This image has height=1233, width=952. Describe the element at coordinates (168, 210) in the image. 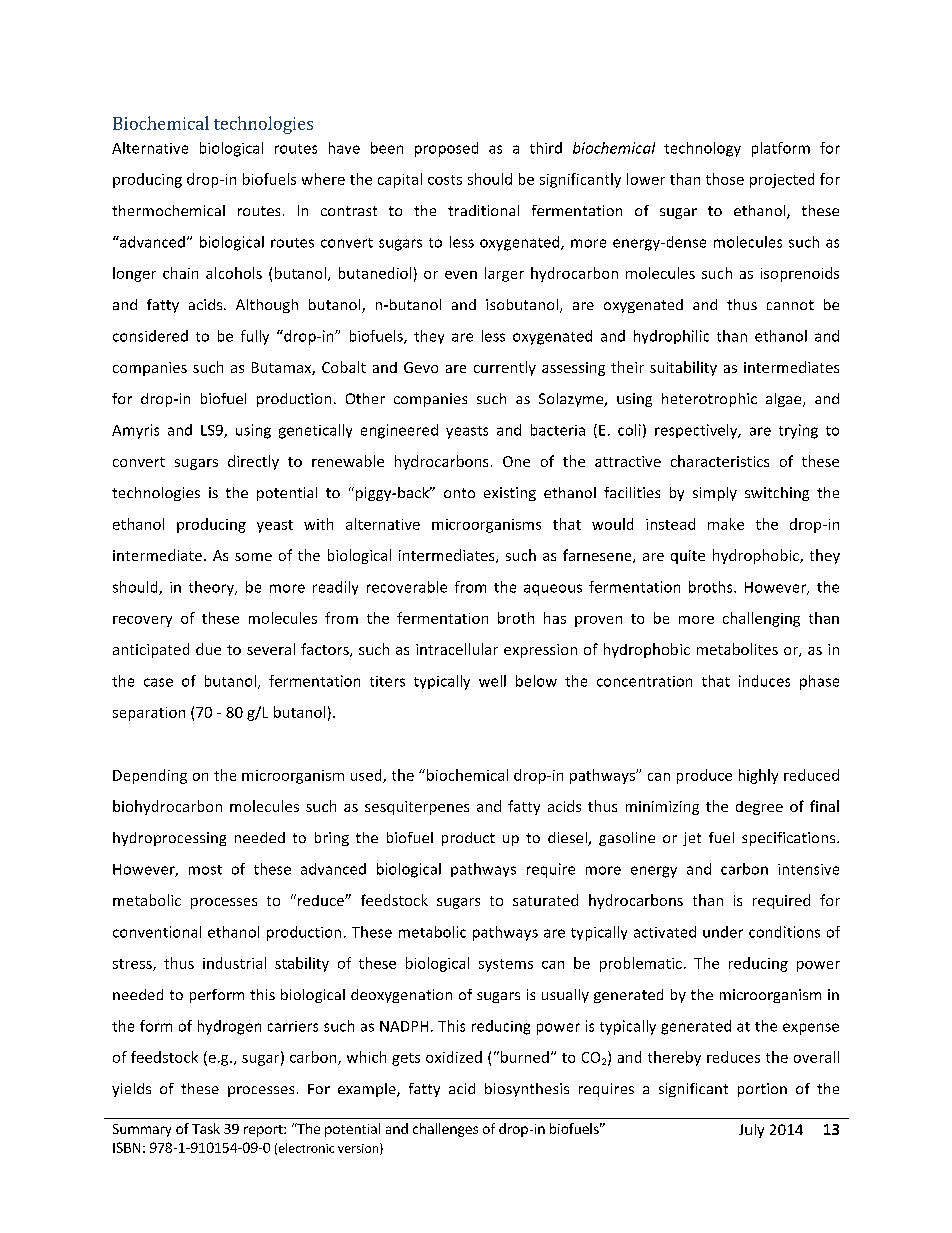

I see `thermochemical` at that location.
